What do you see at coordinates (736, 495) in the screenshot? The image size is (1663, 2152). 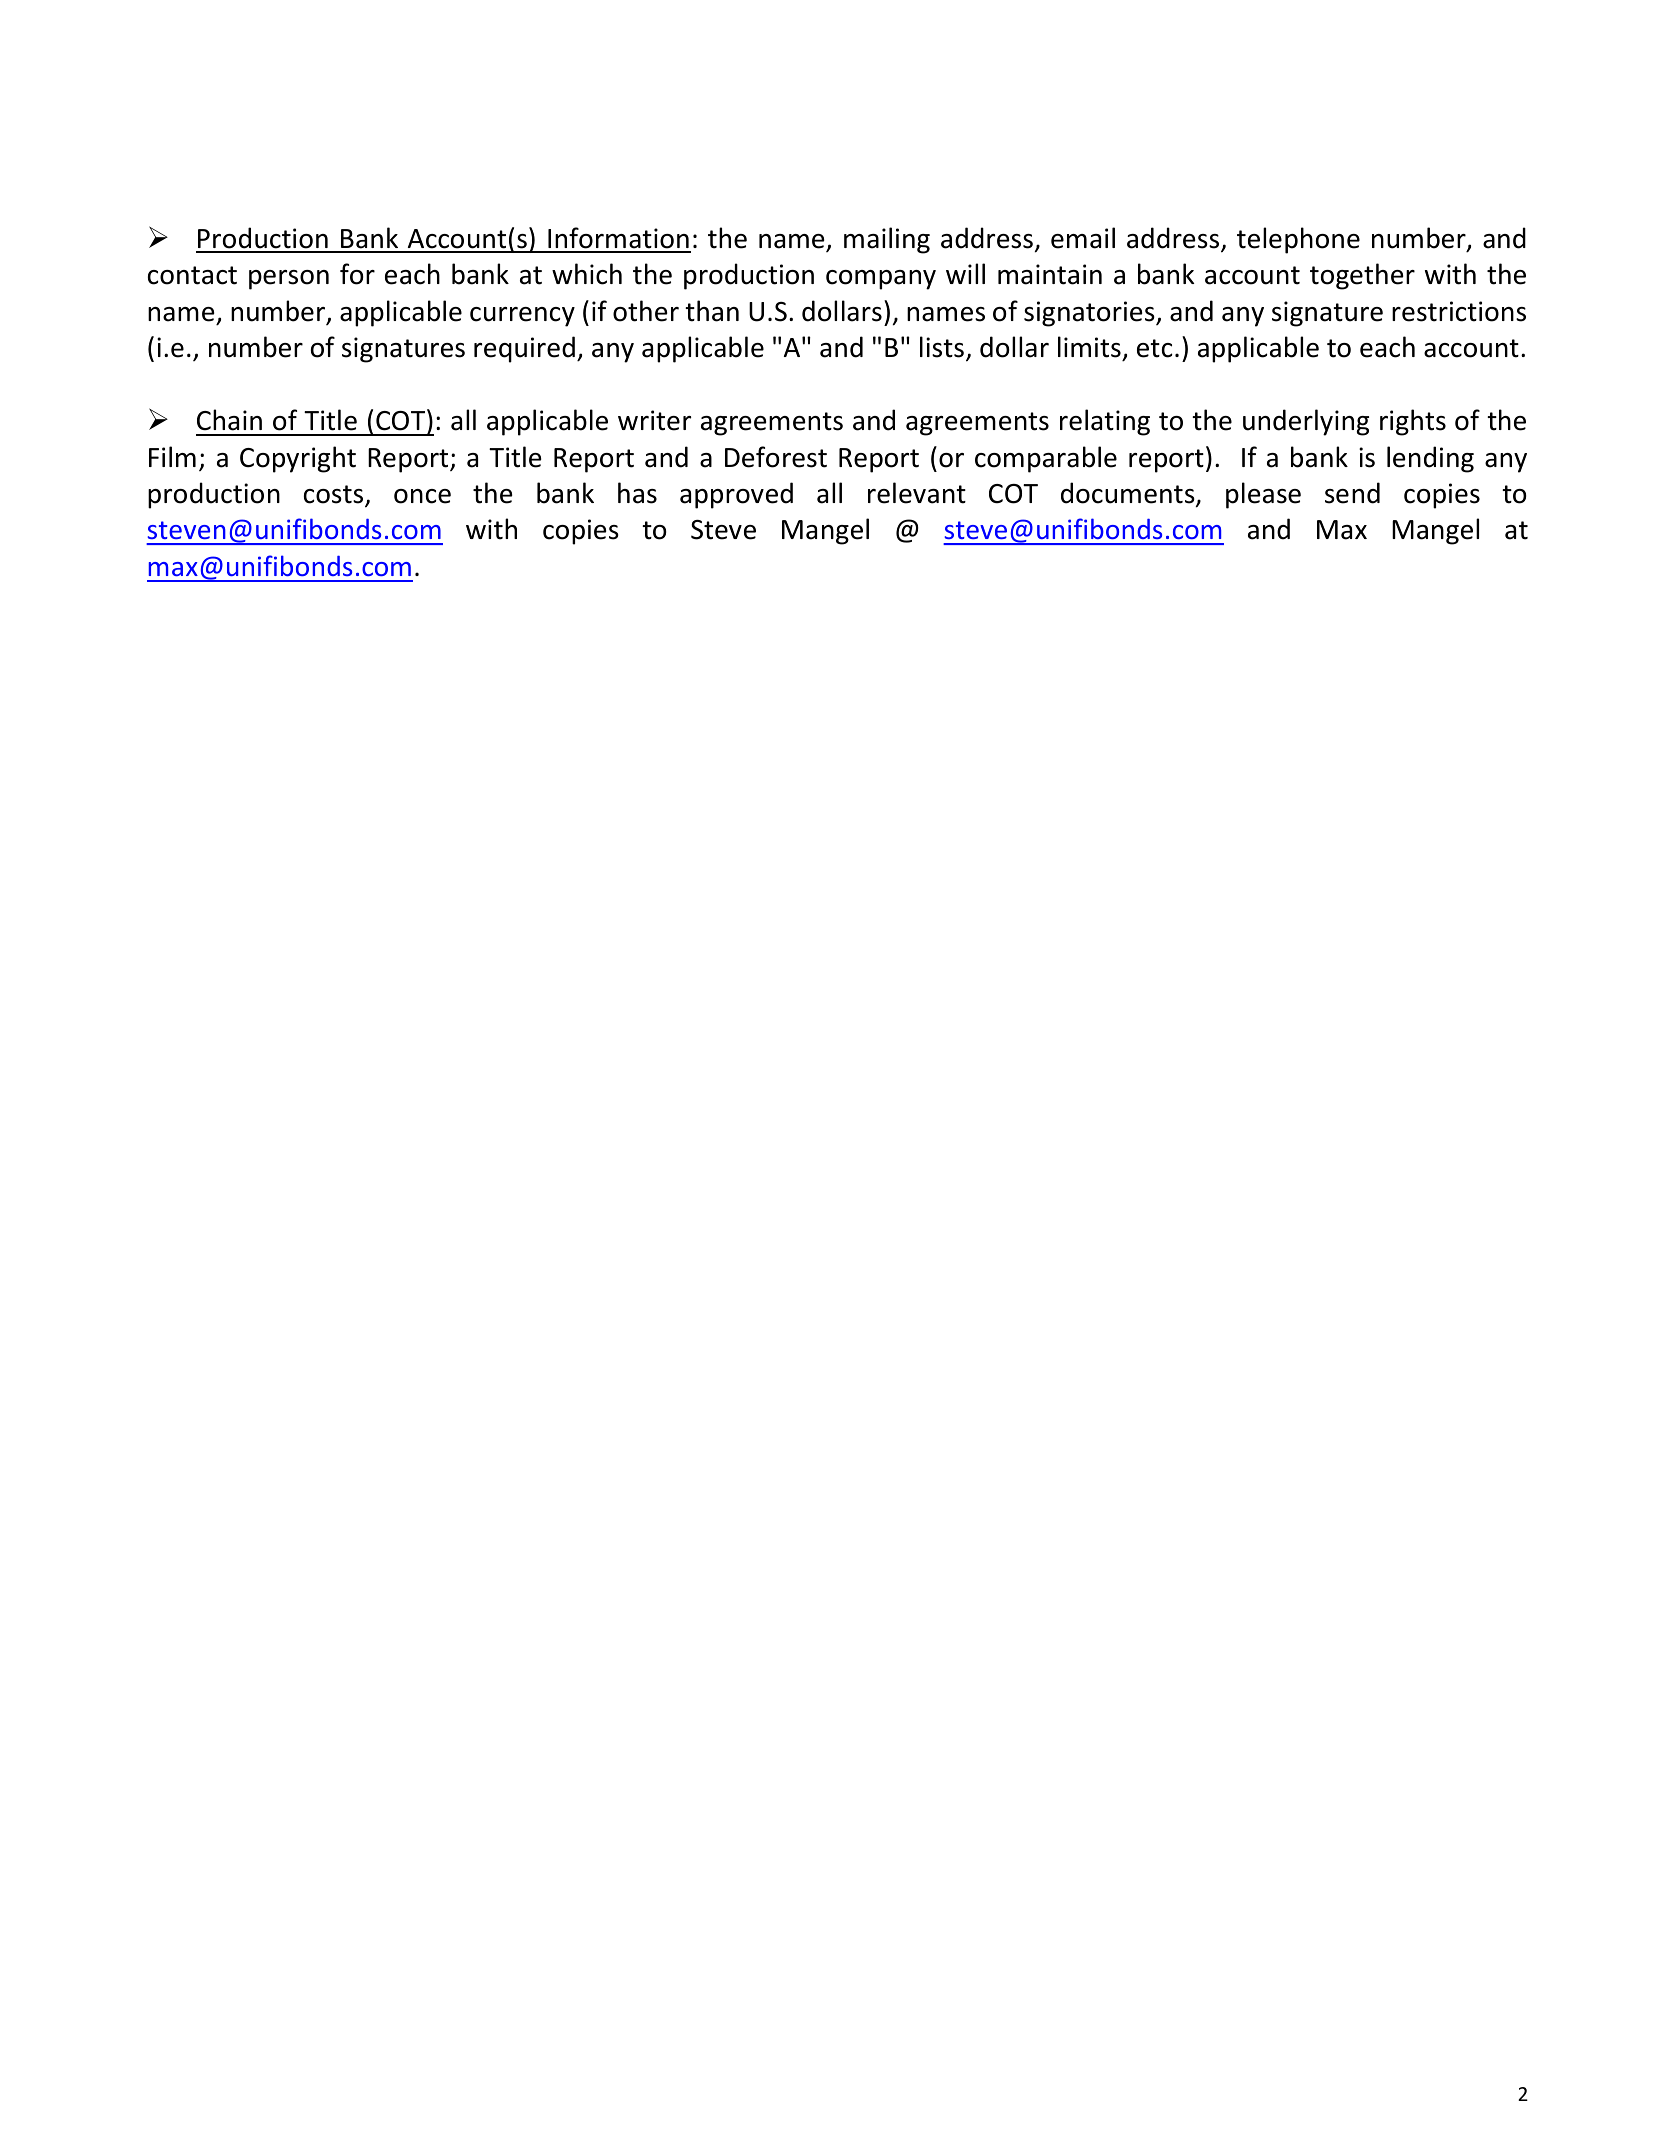 I see `approved` at bounding box center [736, 495].
